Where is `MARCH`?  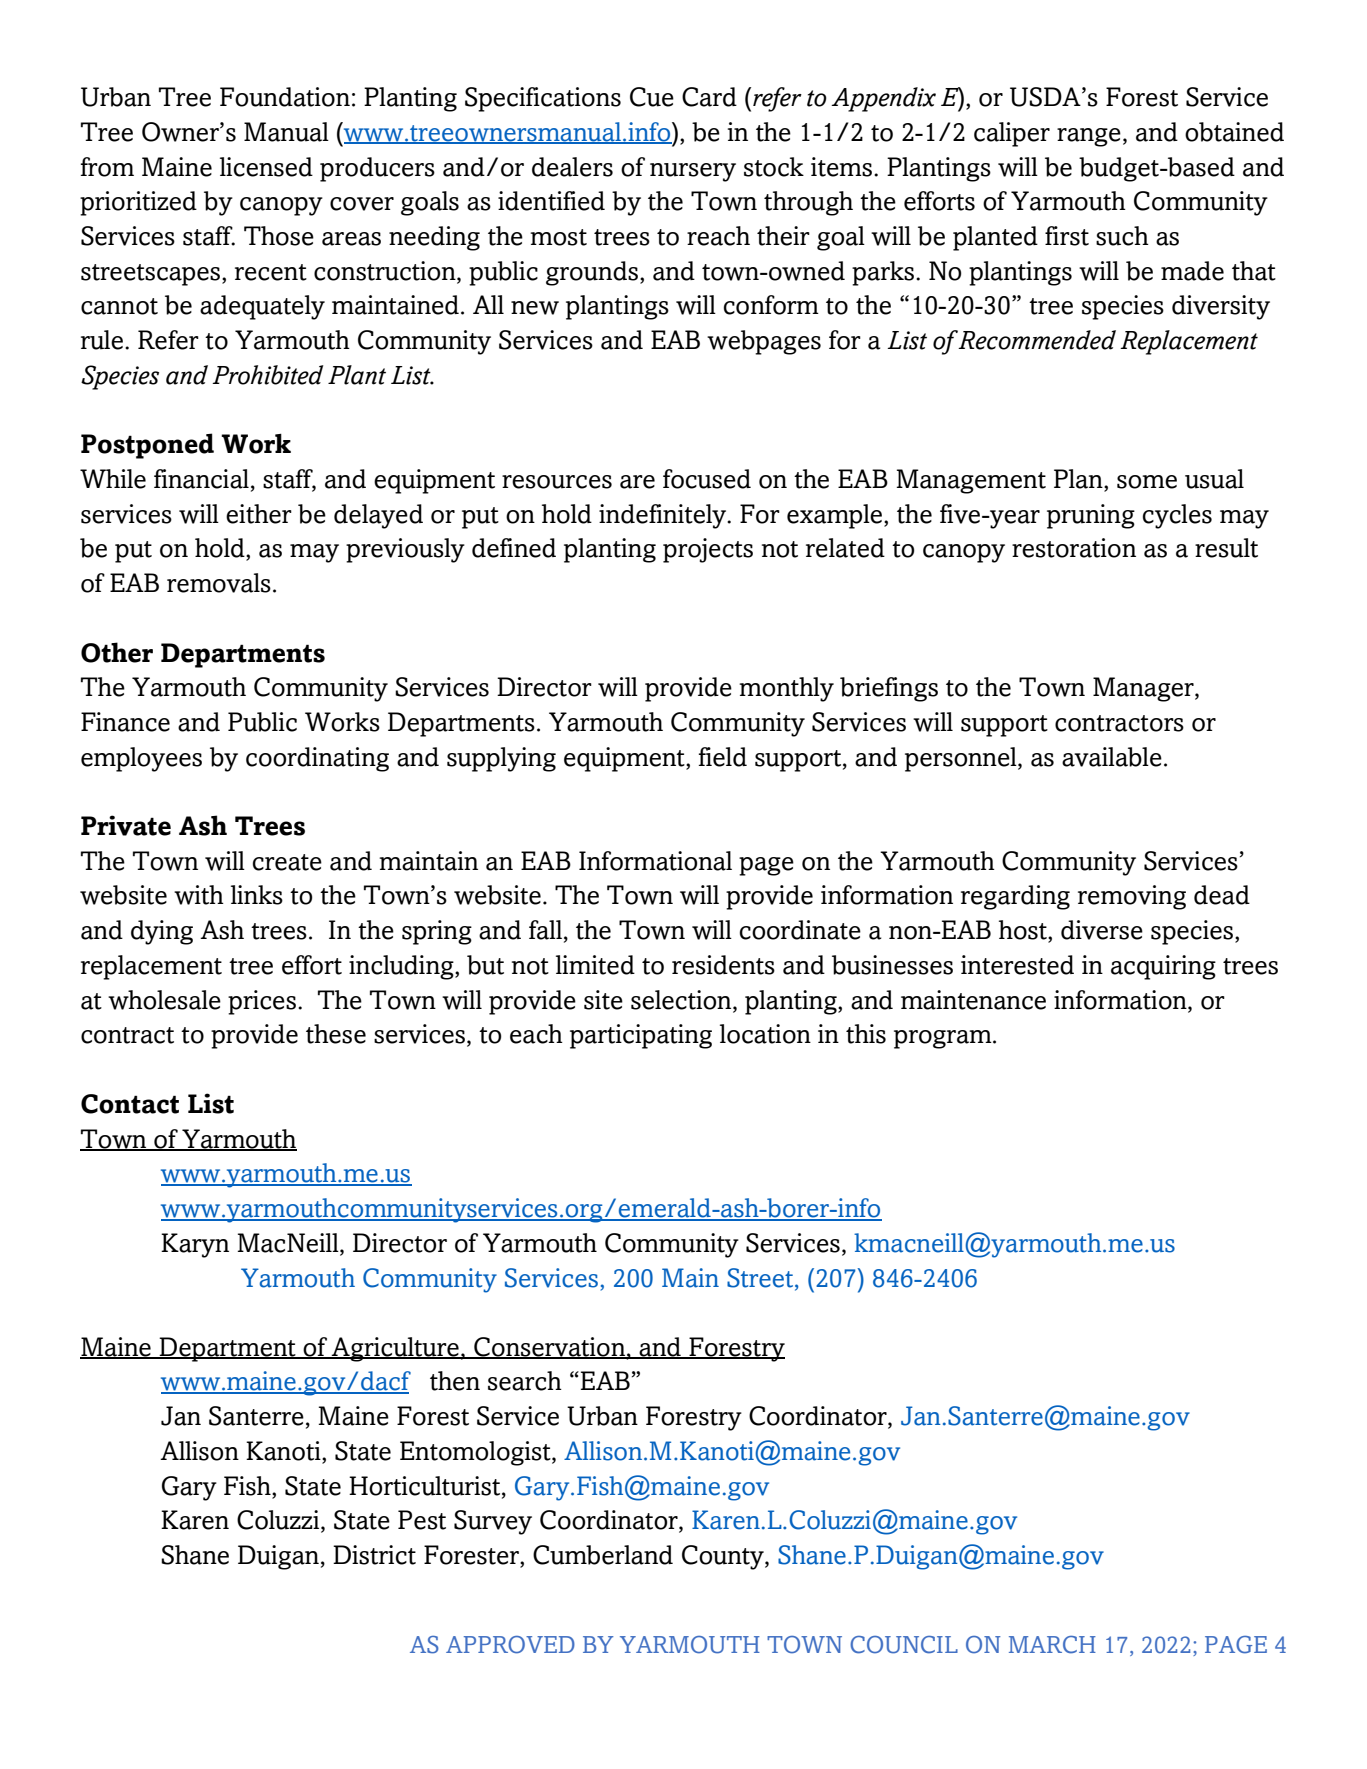 MARCH is located at coordinates (1052, 1645).
